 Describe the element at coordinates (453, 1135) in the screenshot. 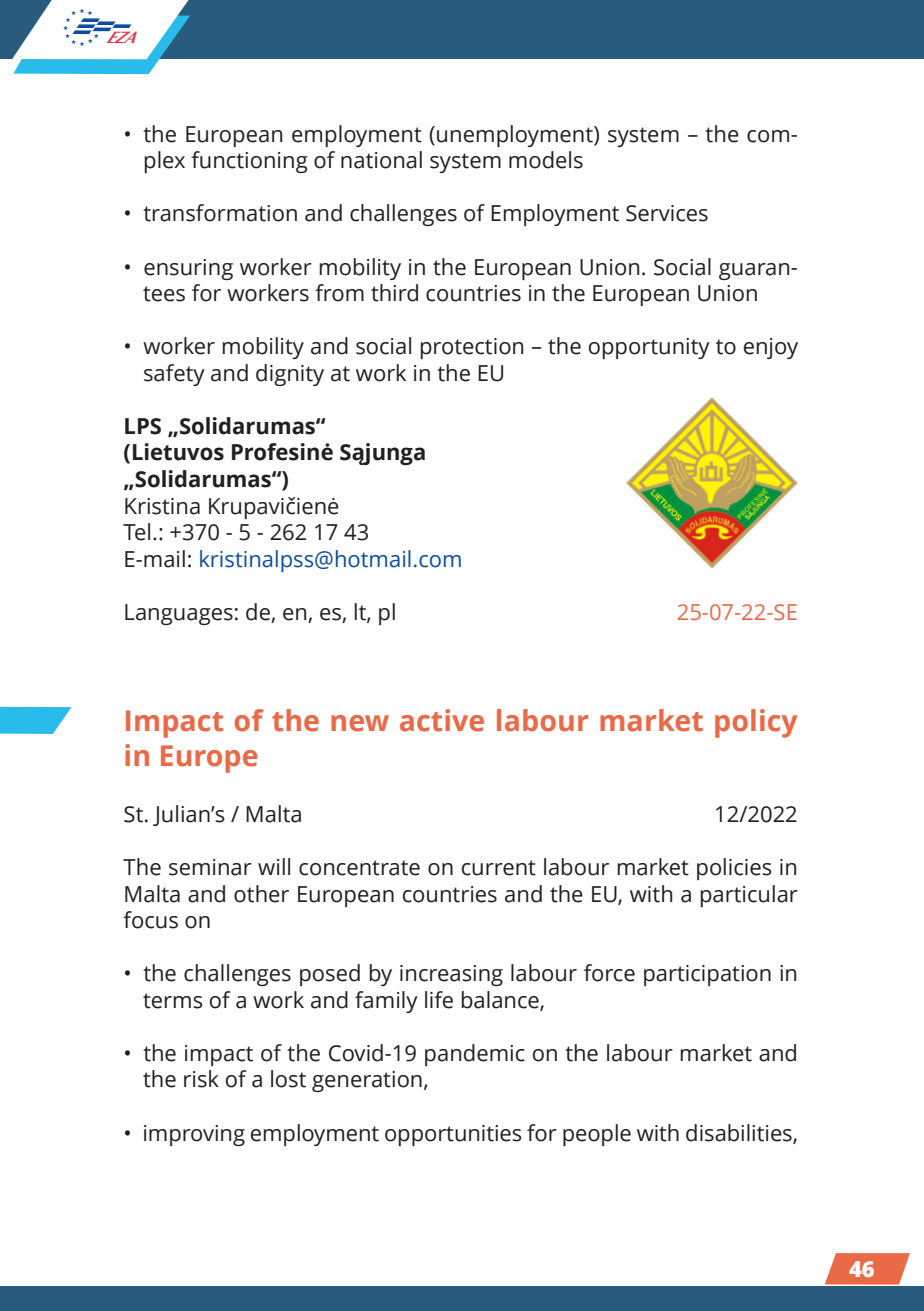

I see `opportunities` at that location.
